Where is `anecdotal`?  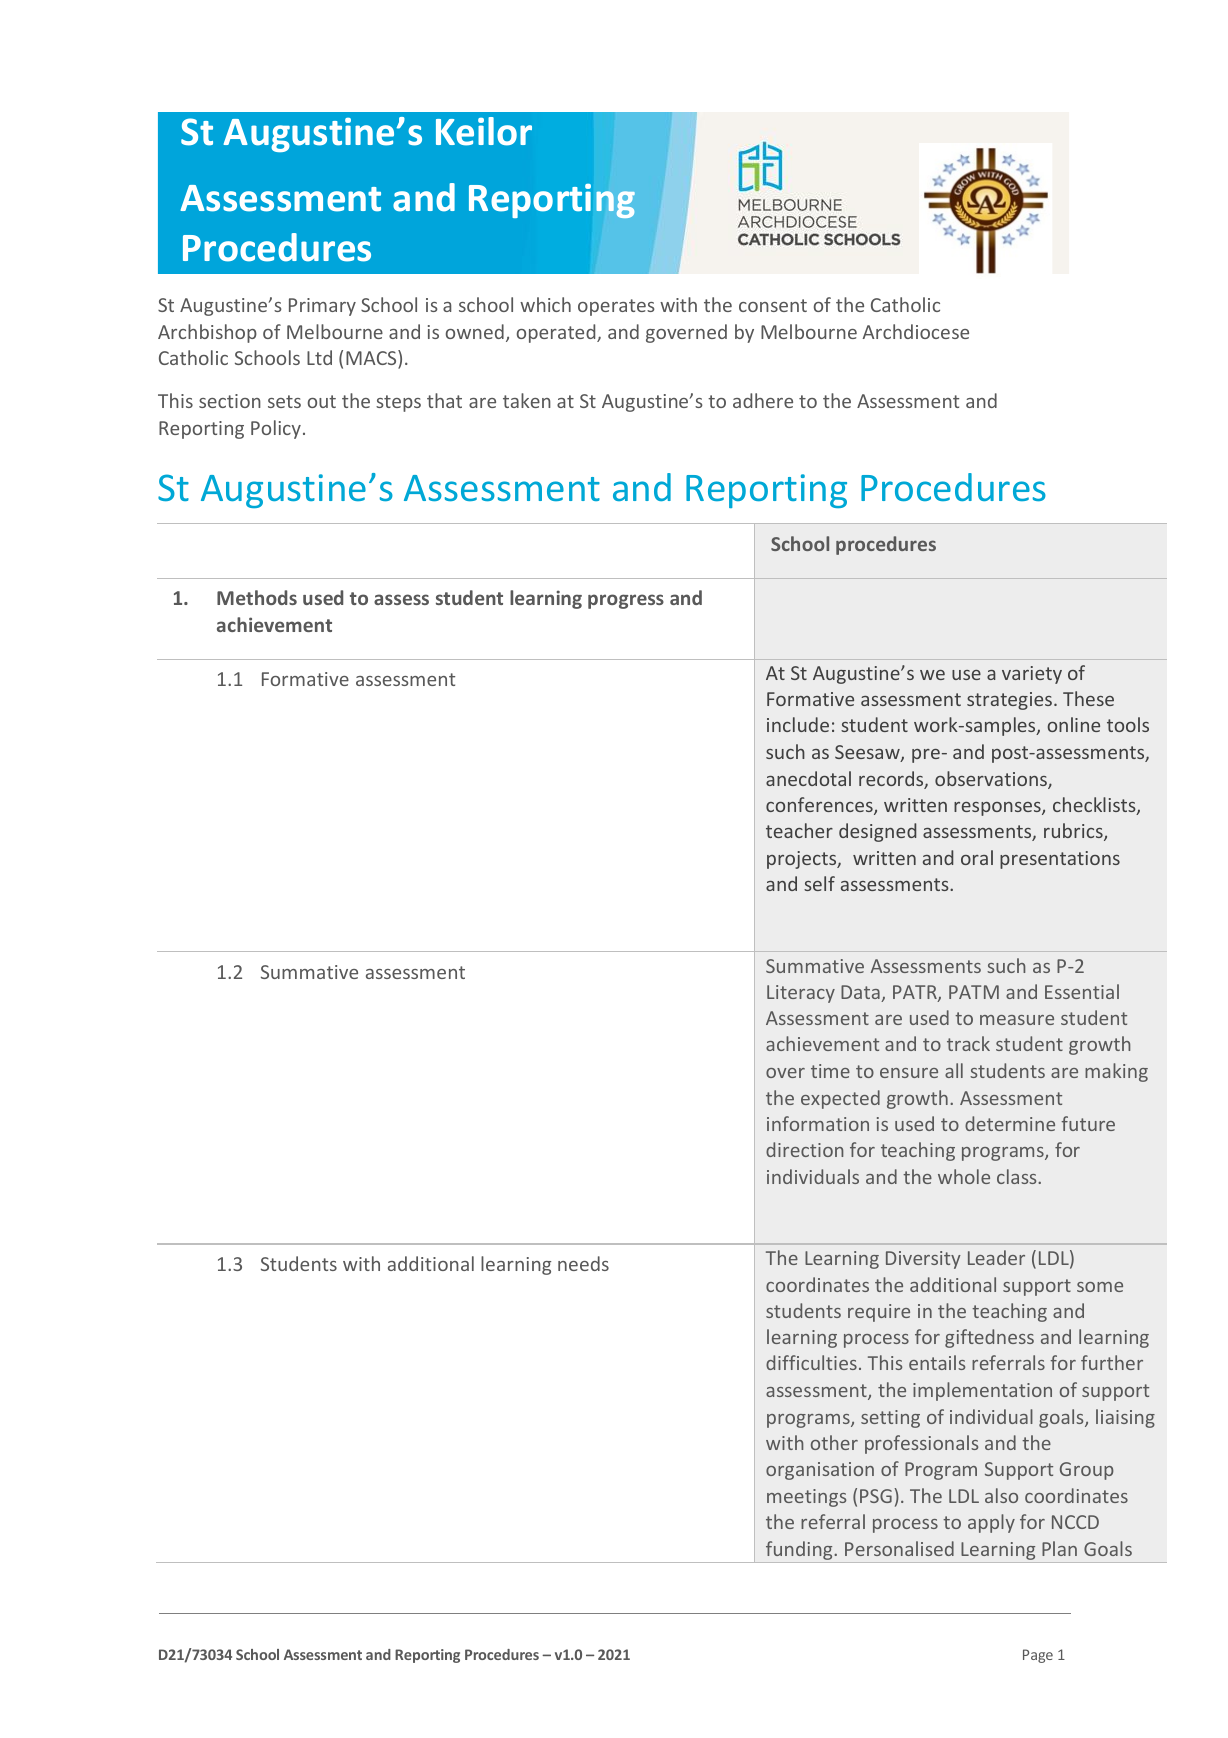 anecdotal is located at coordinates (808, 778).
